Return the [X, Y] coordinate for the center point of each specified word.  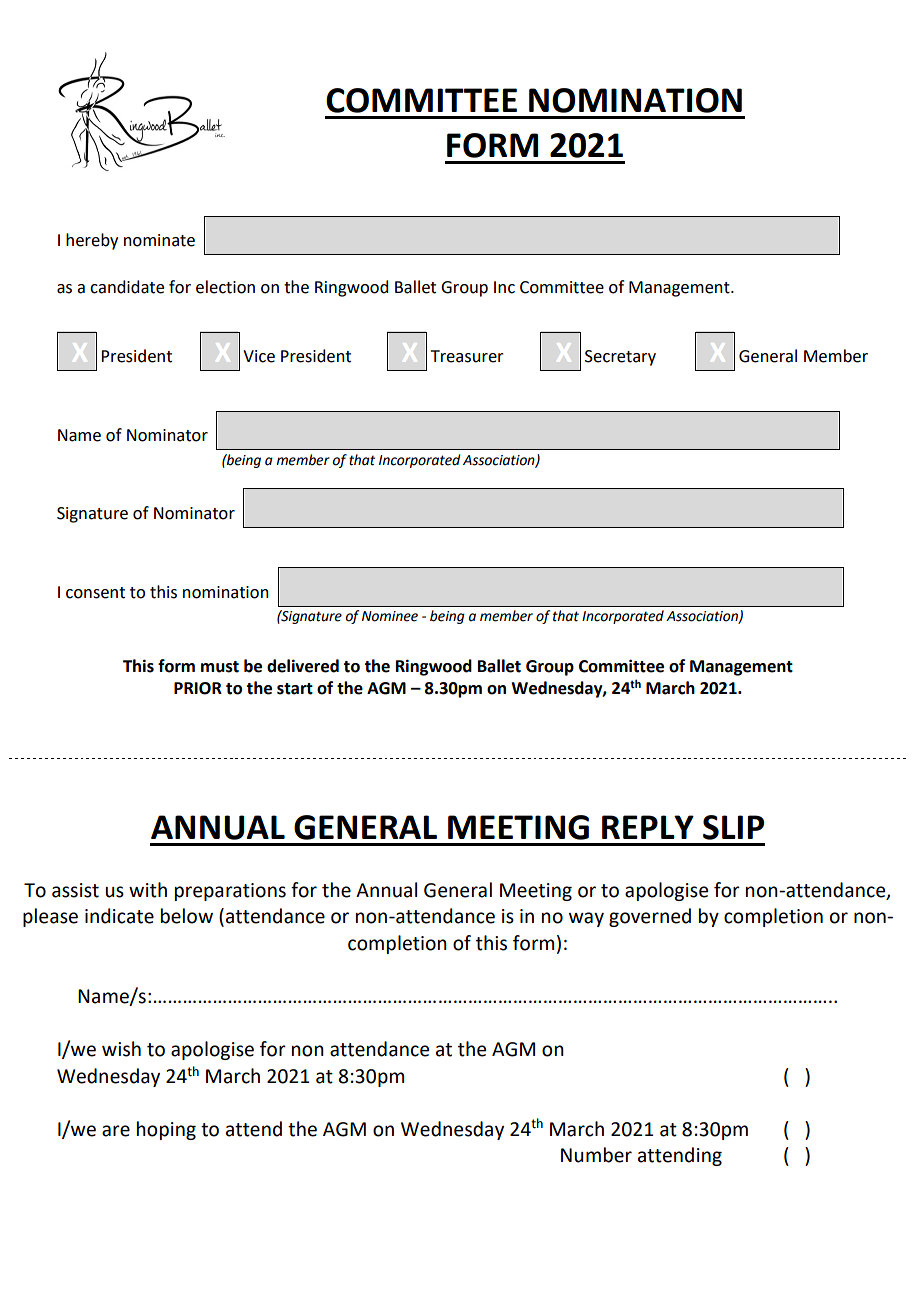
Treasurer [467, 356]
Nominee [390, 616]
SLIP [733, 827]
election [225, 287]
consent [95, 593]
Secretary [620, 358]
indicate [119, 916]
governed [650, 917]
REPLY [648, 827]
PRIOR [198, 688]
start [295, 689]
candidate [127, 287]
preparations [230, 892]
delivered [303, 666]
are [116, 1131]
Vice [259, 356]
